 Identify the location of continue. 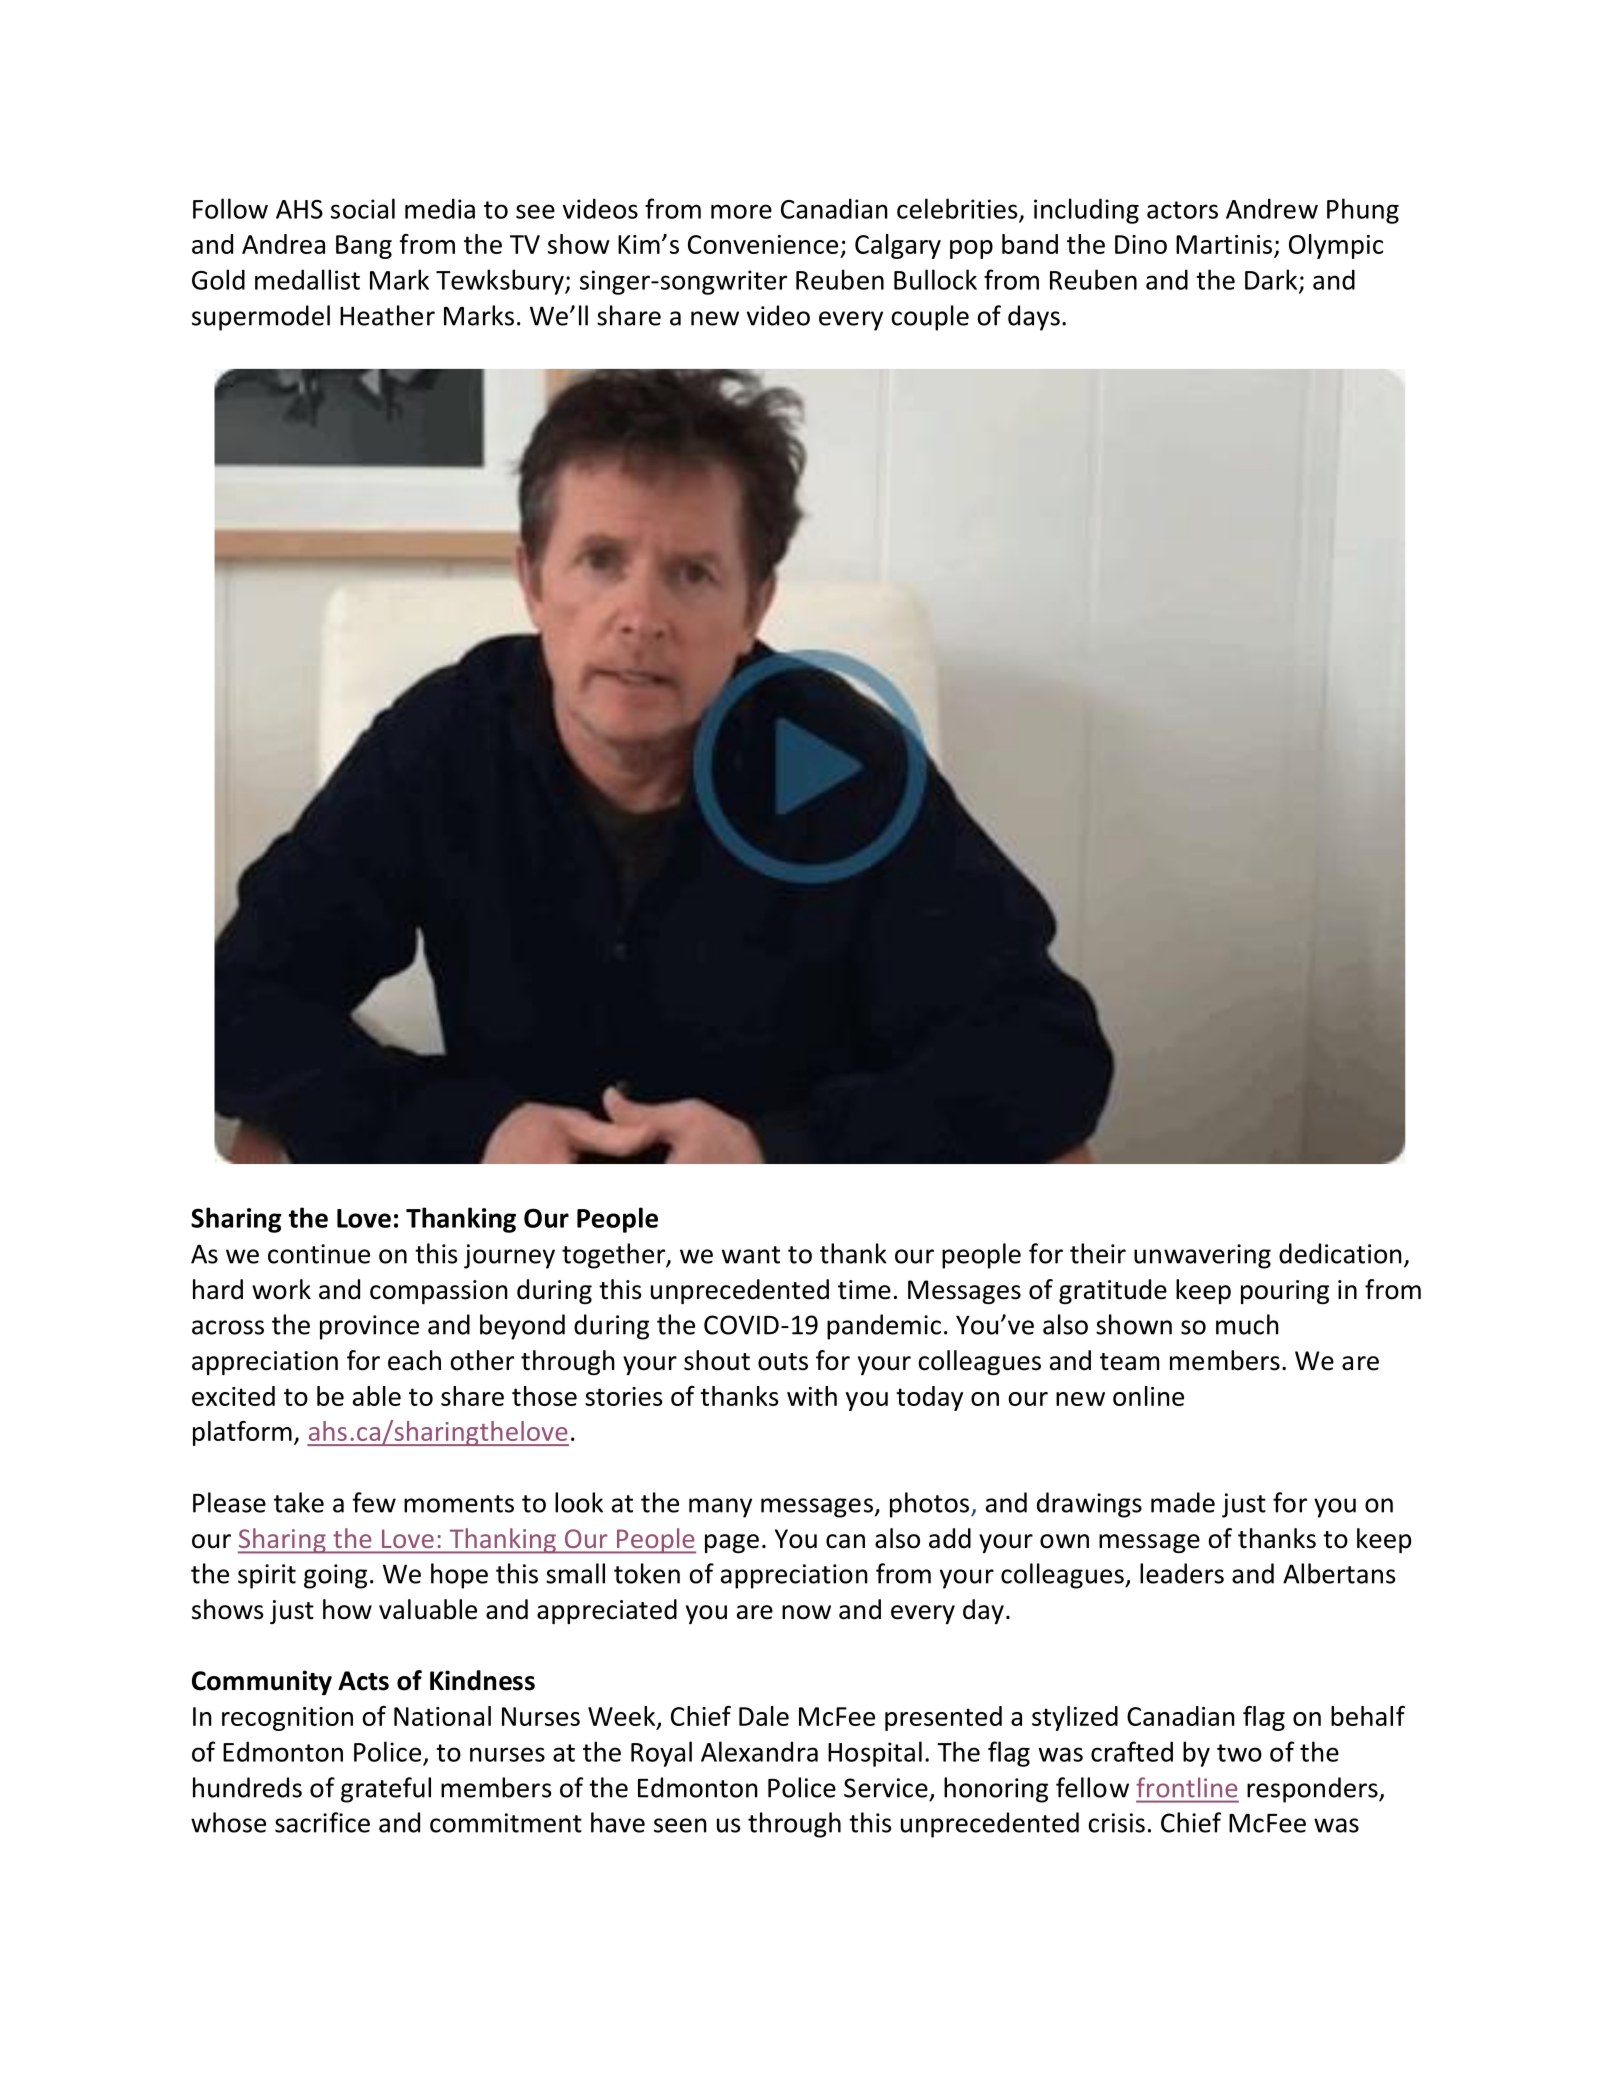
(319, 1254).
